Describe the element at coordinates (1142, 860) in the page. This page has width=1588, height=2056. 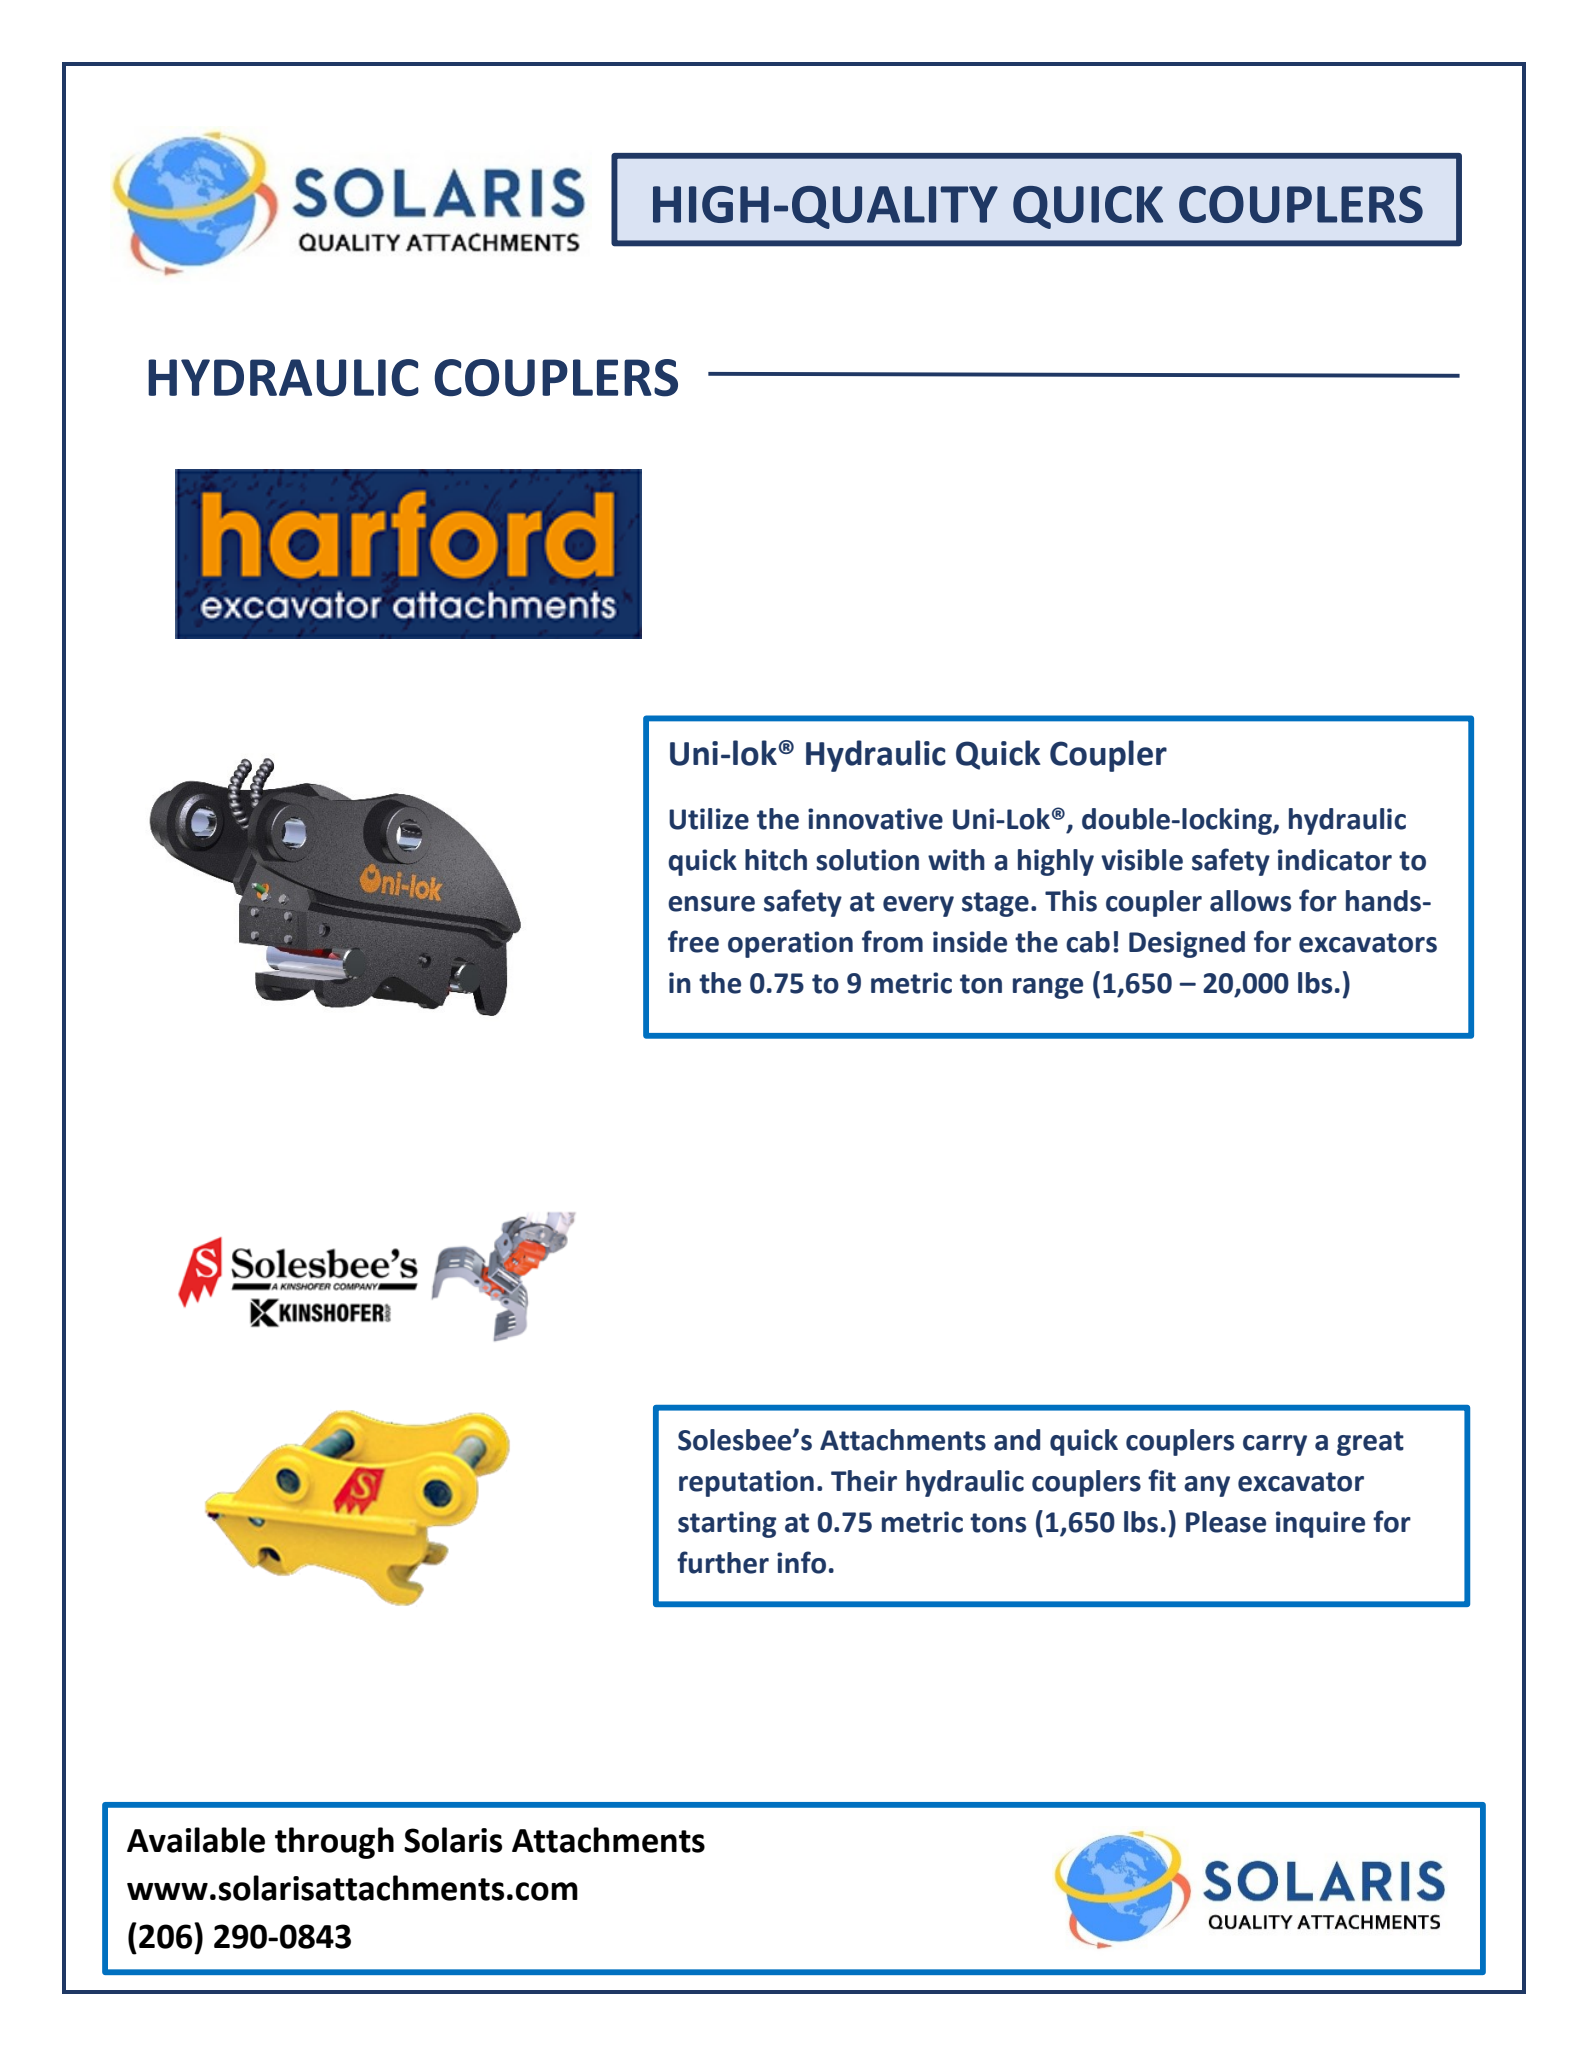
I see `visible` at that location.
